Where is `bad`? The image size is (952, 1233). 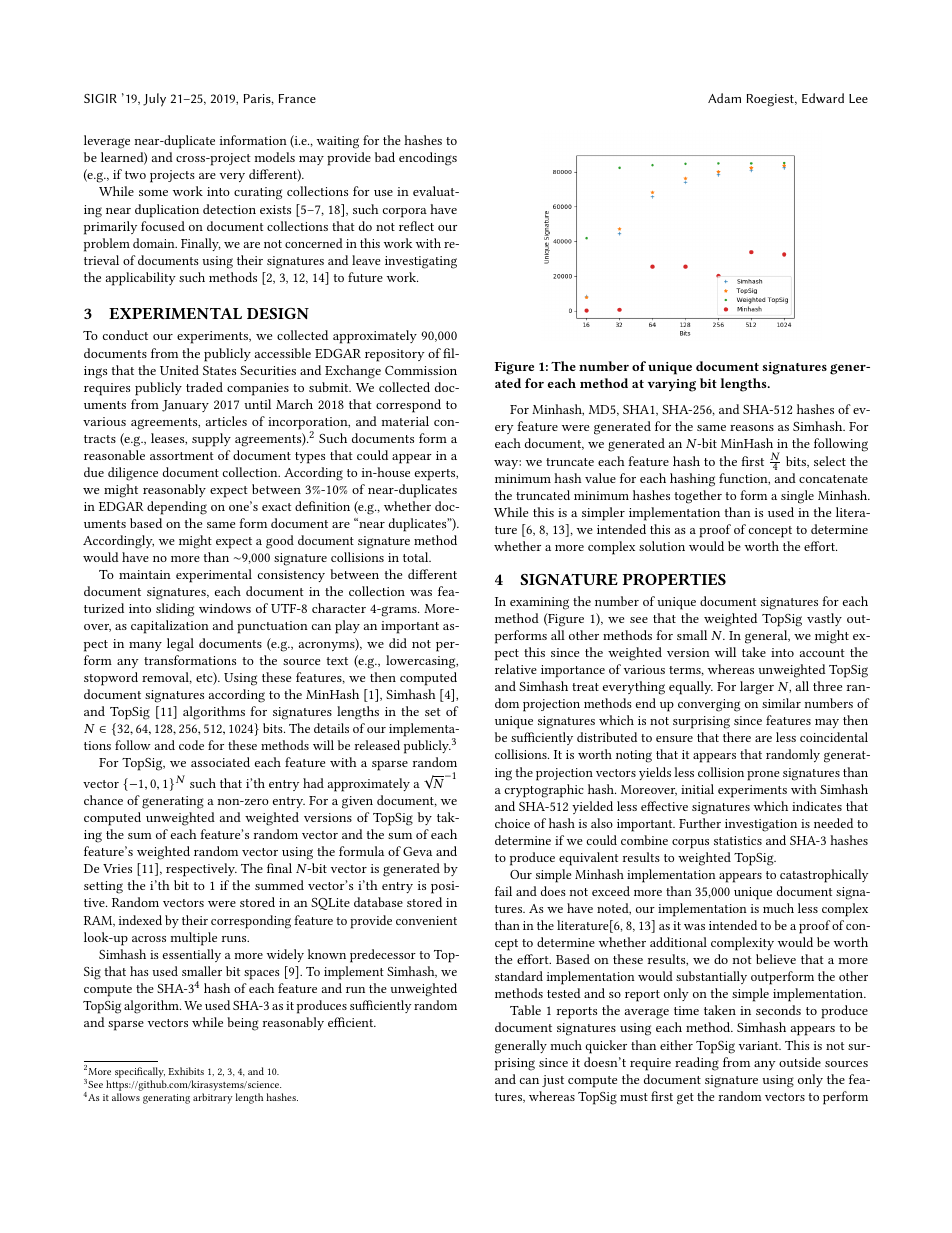 bad is located at coordinates (385, 157).
